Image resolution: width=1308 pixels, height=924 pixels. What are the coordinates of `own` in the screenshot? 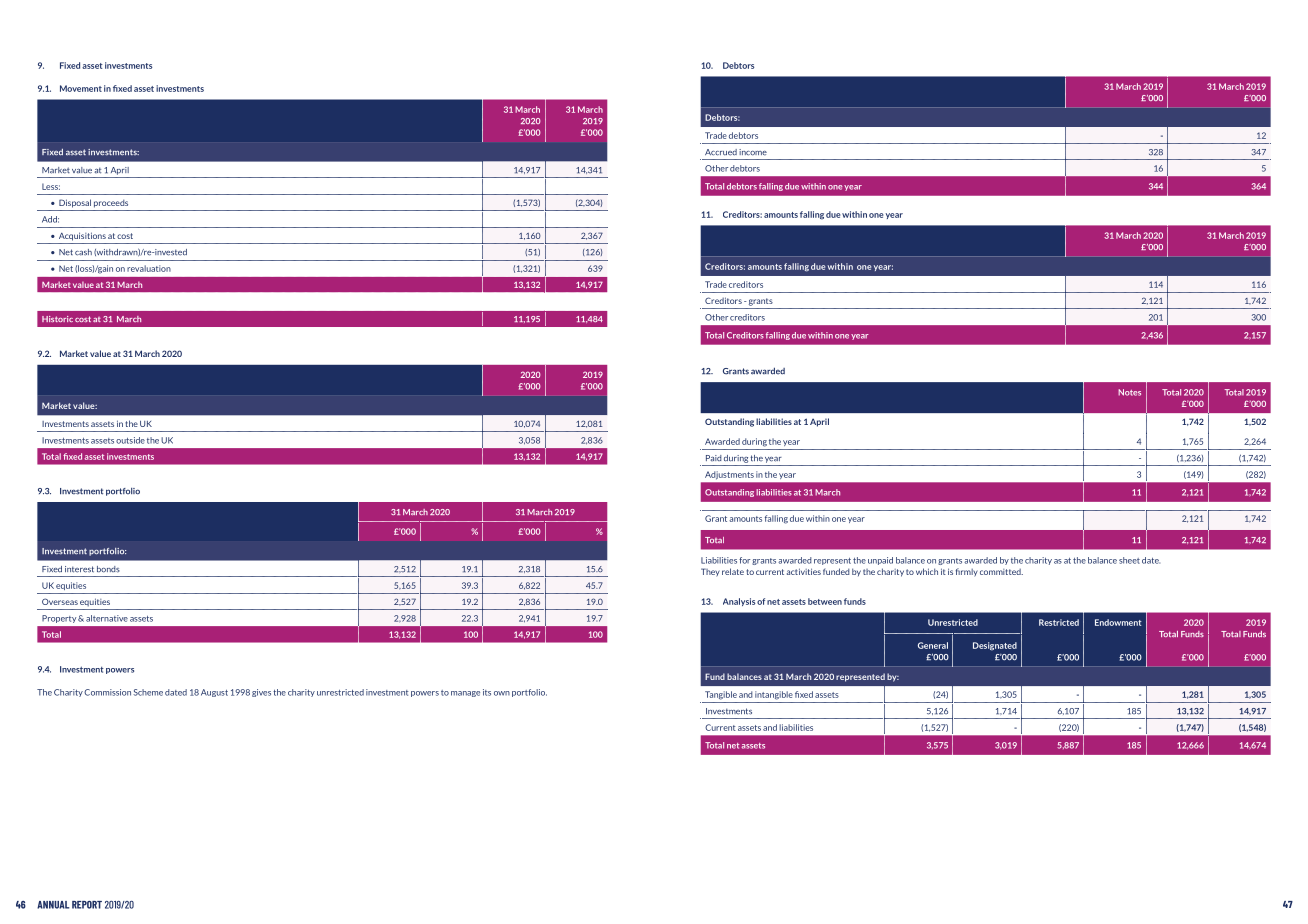 It's located at (502, 693).
